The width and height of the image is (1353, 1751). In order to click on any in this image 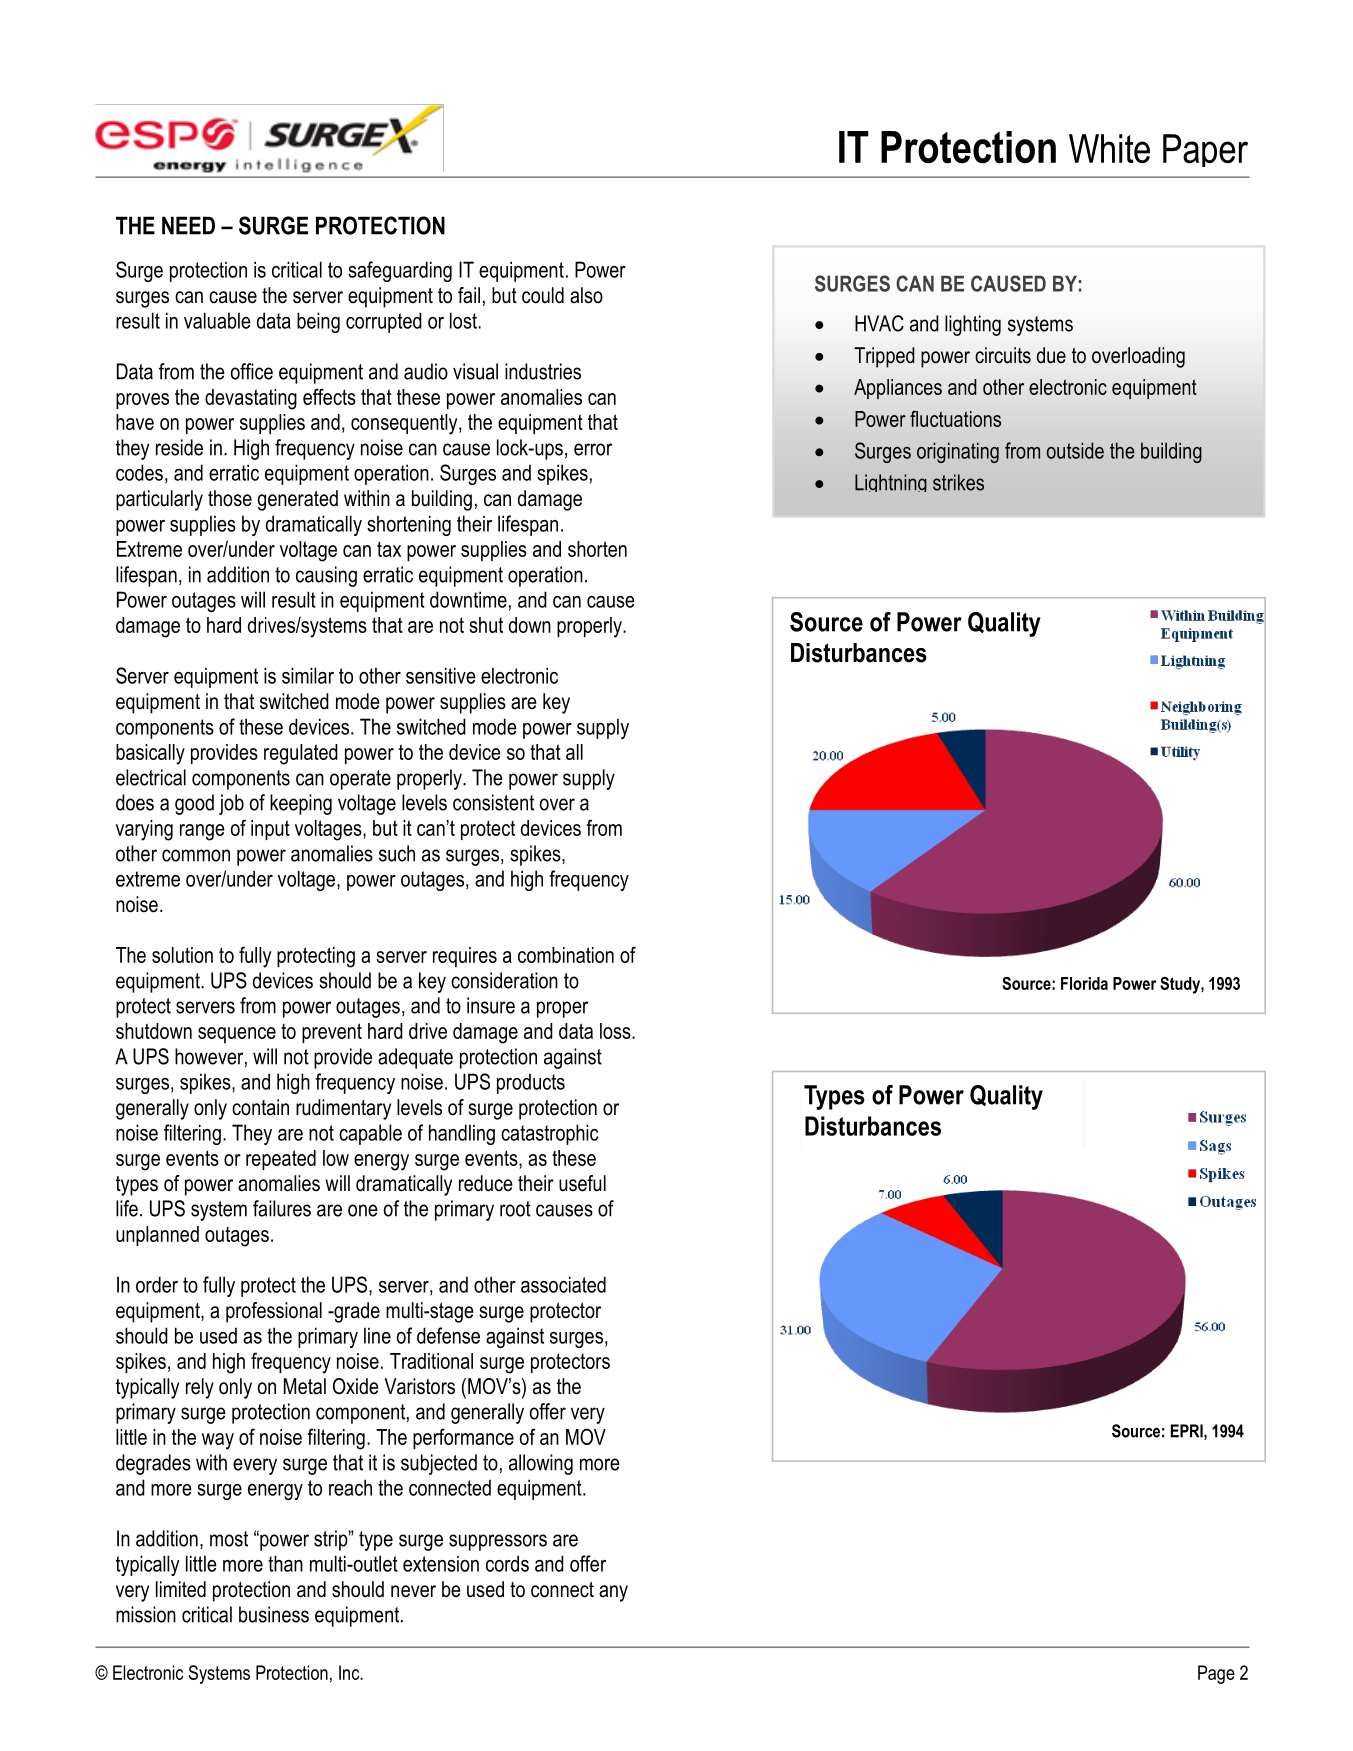, I will do `click(613, 1593)`.
